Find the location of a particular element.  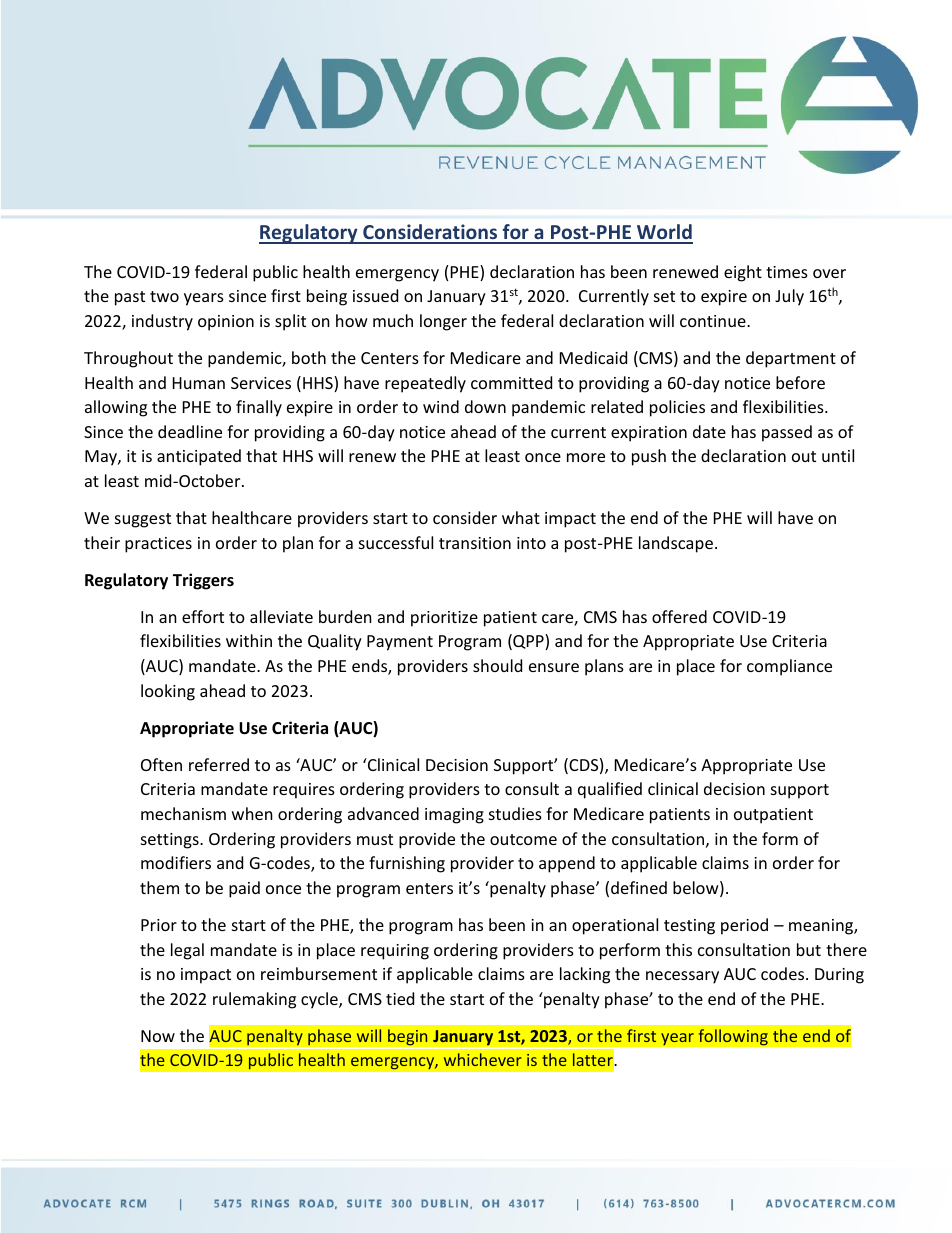

compliance is located at coordinates (789, 667).
